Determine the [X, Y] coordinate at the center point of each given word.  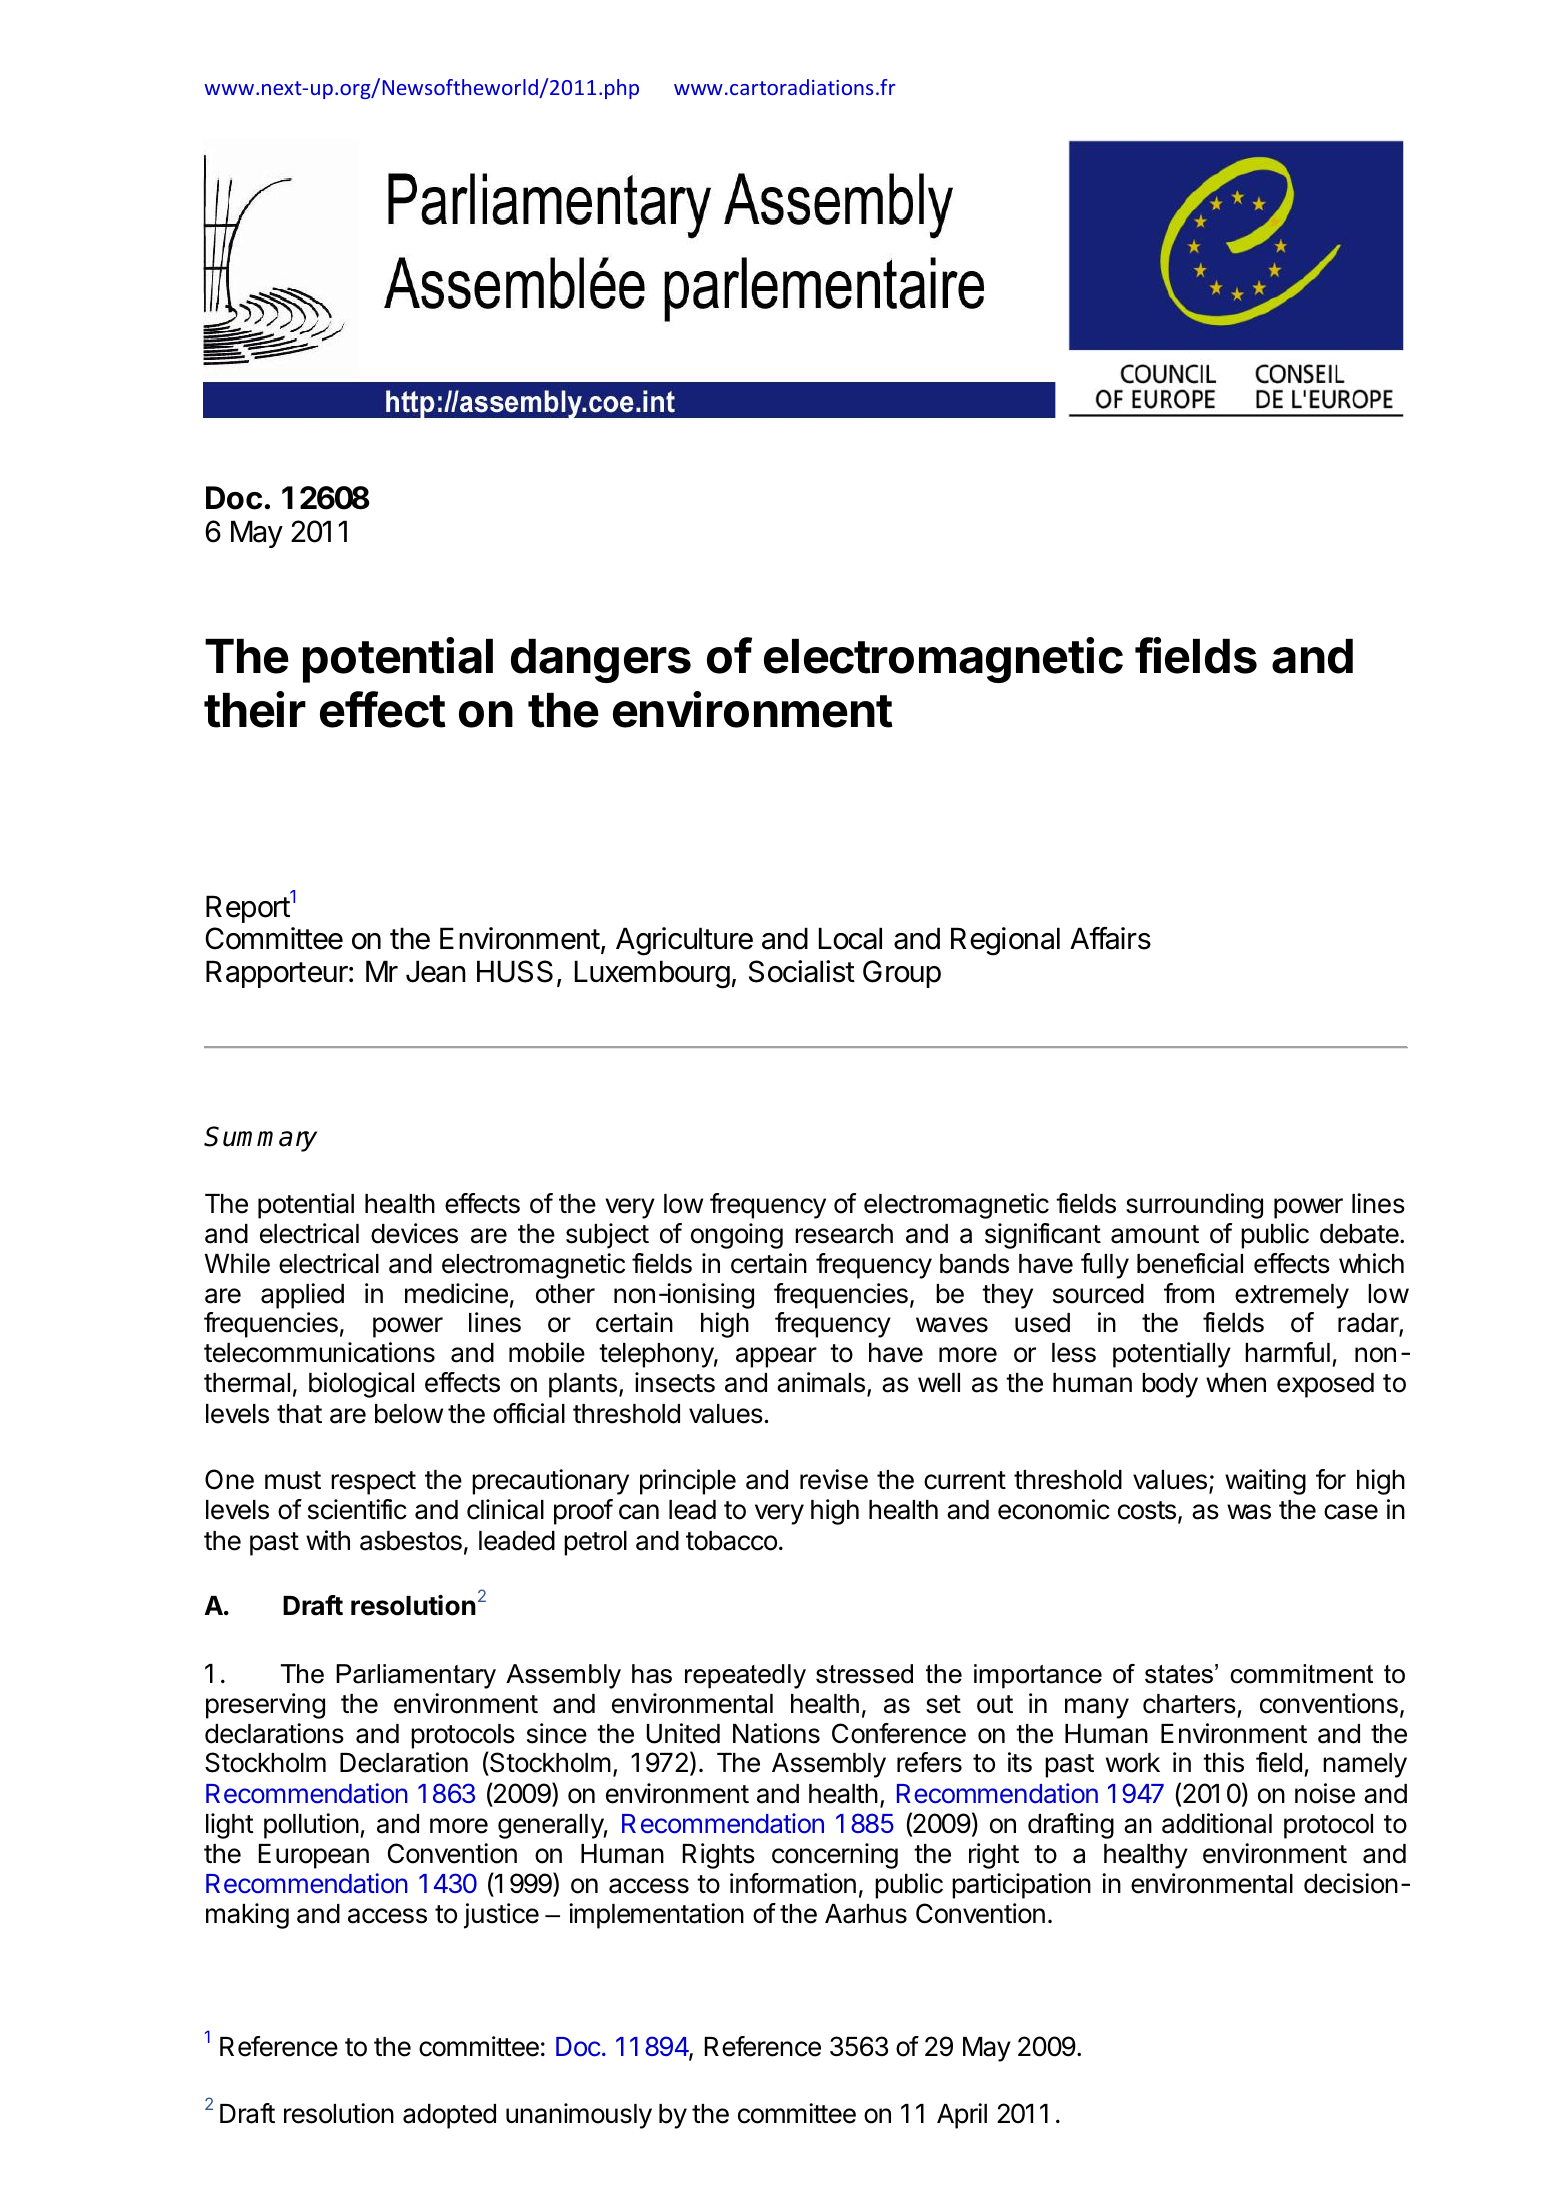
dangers [601, 661]
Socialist [802, 971]
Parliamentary [416, 1676]
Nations [776, 1733]
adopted [449, 2116]
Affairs [1110, 938]
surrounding [1194, 1206]
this [1223, 1762]
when [1236, 1383]
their [255, 709]
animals [821, 1382]
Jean [436, 971]
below [409, 1414]
